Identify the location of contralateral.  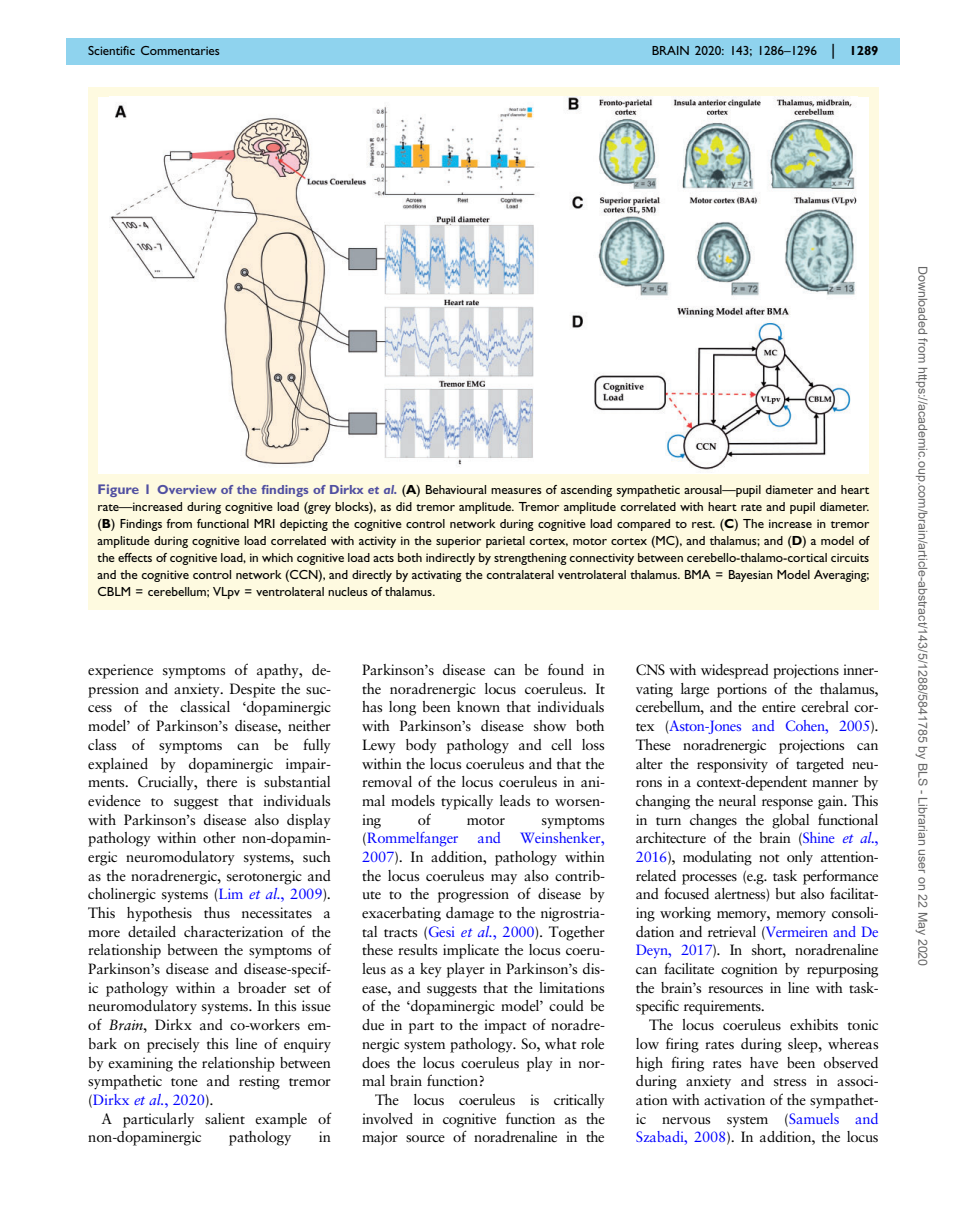
(520, 574).
